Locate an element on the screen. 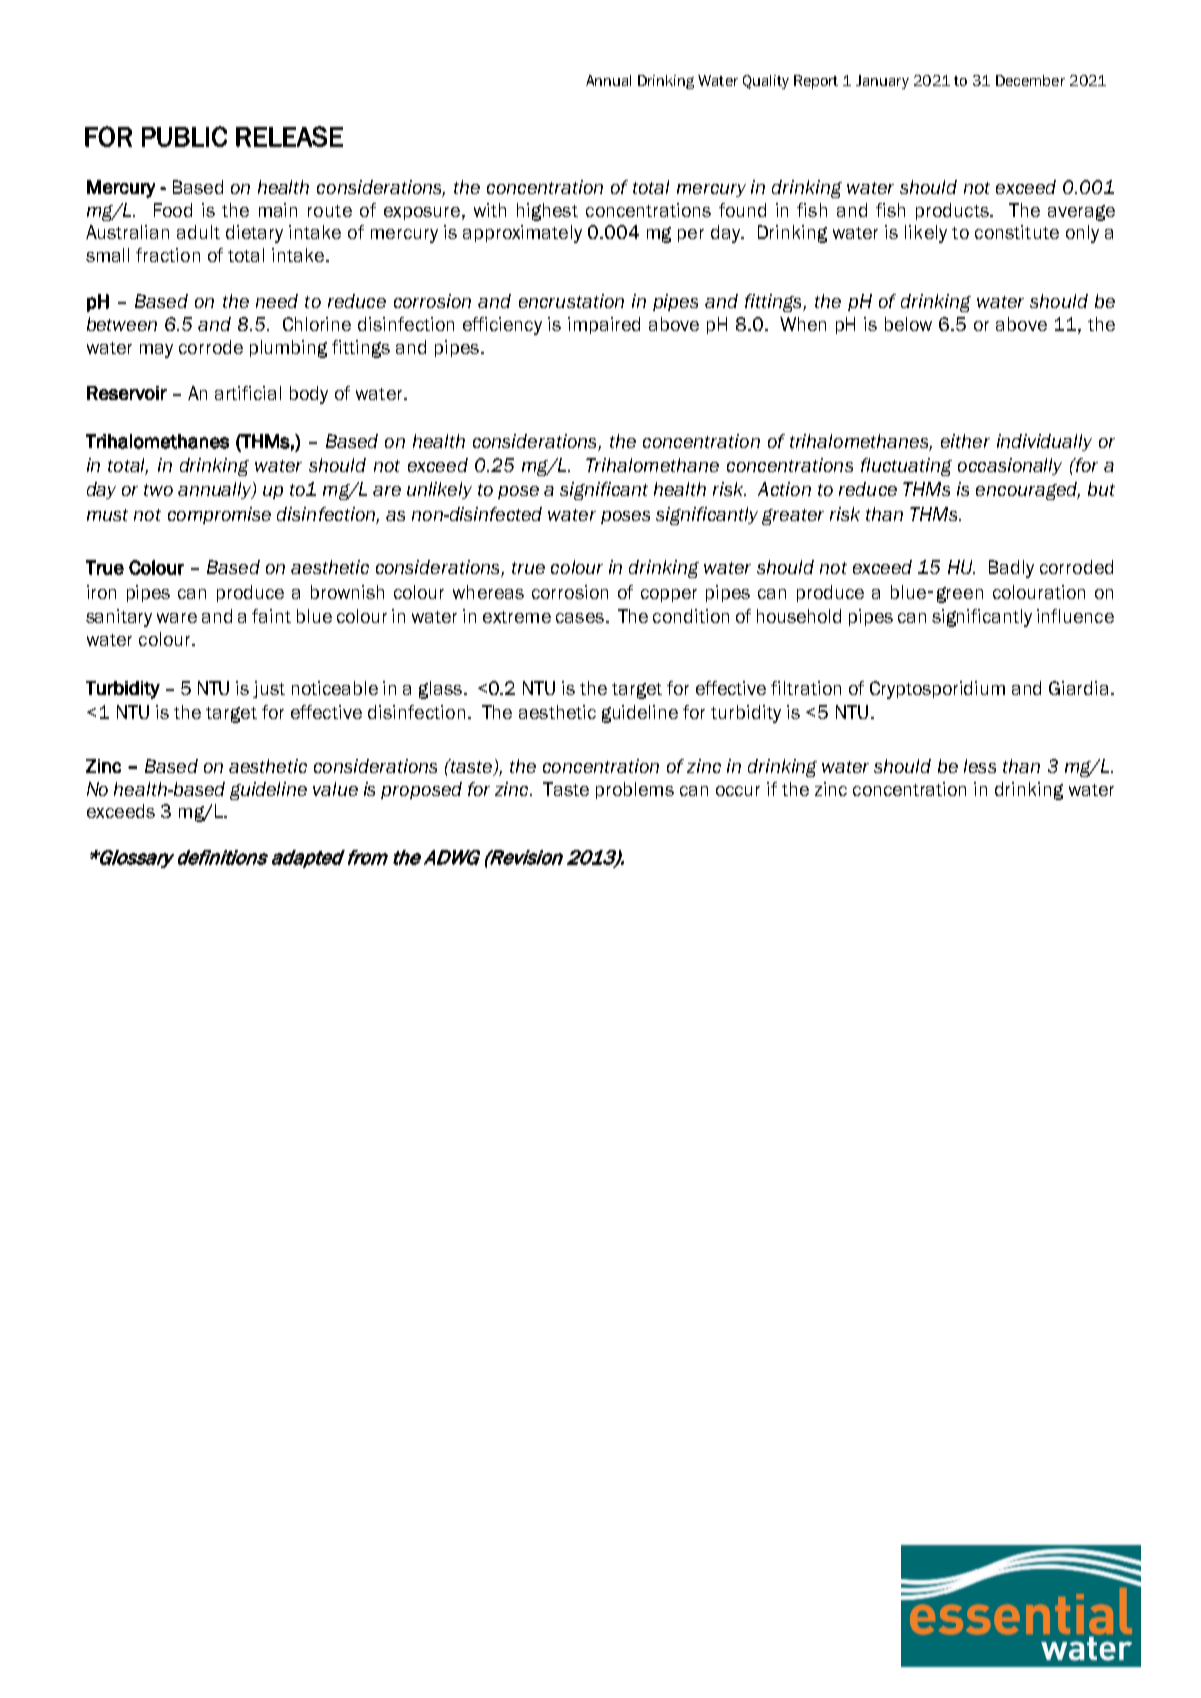 Image resolution: width=1201 pixels, height=1698 pixels. cases is located at coordinates (580, 618).
